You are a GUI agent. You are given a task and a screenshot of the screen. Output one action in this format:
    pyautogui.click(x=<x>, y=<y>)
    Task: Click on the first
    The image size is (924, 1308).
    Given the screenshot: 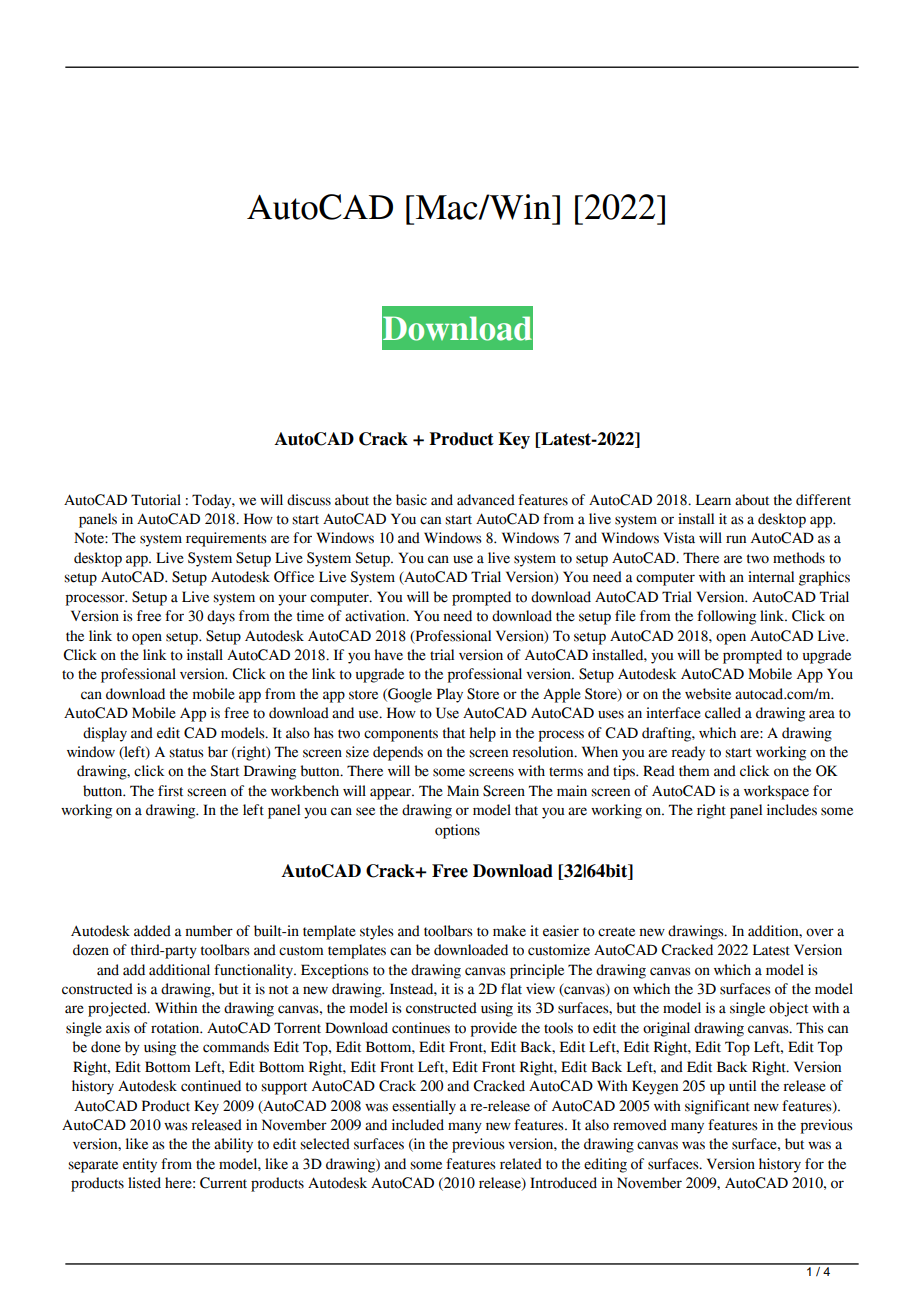 What is the action you would take?
    pyautogui.click(x=170, y=791)
